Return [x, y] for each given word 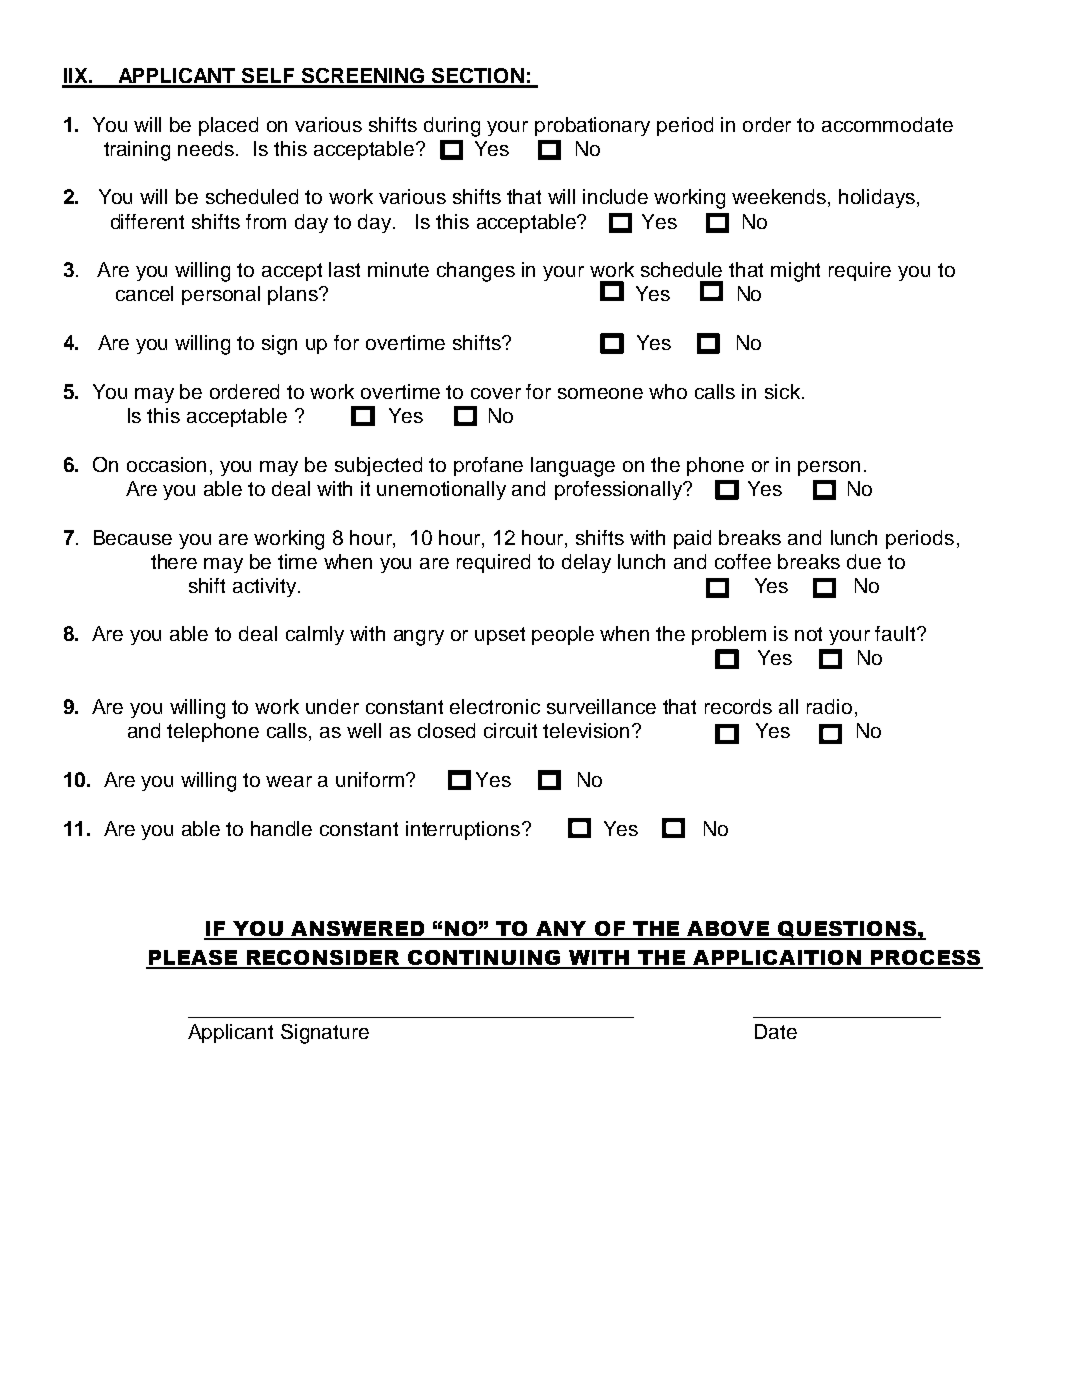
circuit [510, 730]
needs [207, 148]
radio [829, 706]
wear [289, 781]
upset [500, 636]
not [808, 634]
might [795, 272]
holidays [877, 198]
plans [294, 295]
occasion [166, 464]
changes [476, 272]
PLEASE [193, 959]
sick [784, 391]
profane [488, 466]
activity [266, 587]
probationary [592, 126]
